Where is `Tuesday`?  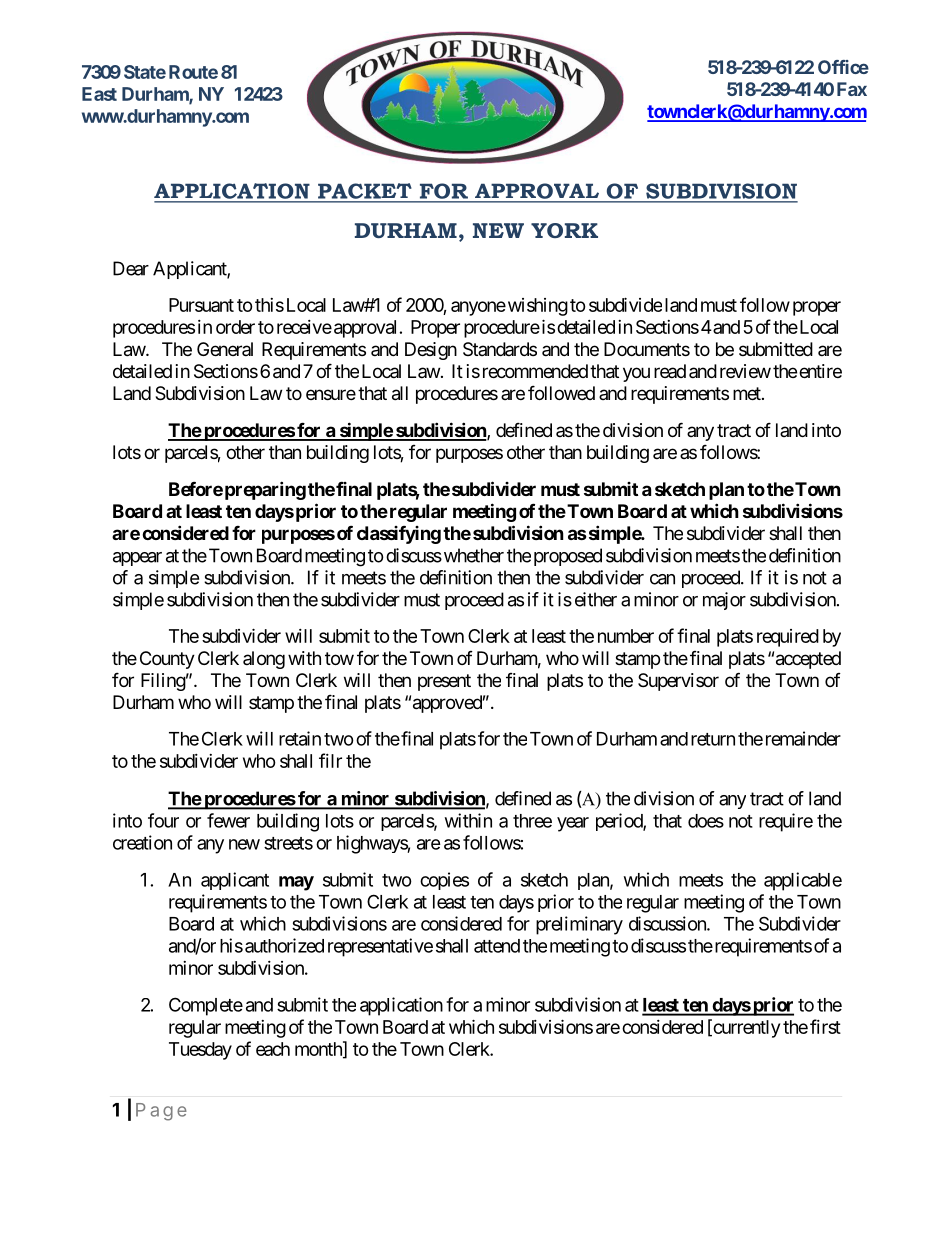
Tuesday is located at coordinates (200, 1051).
